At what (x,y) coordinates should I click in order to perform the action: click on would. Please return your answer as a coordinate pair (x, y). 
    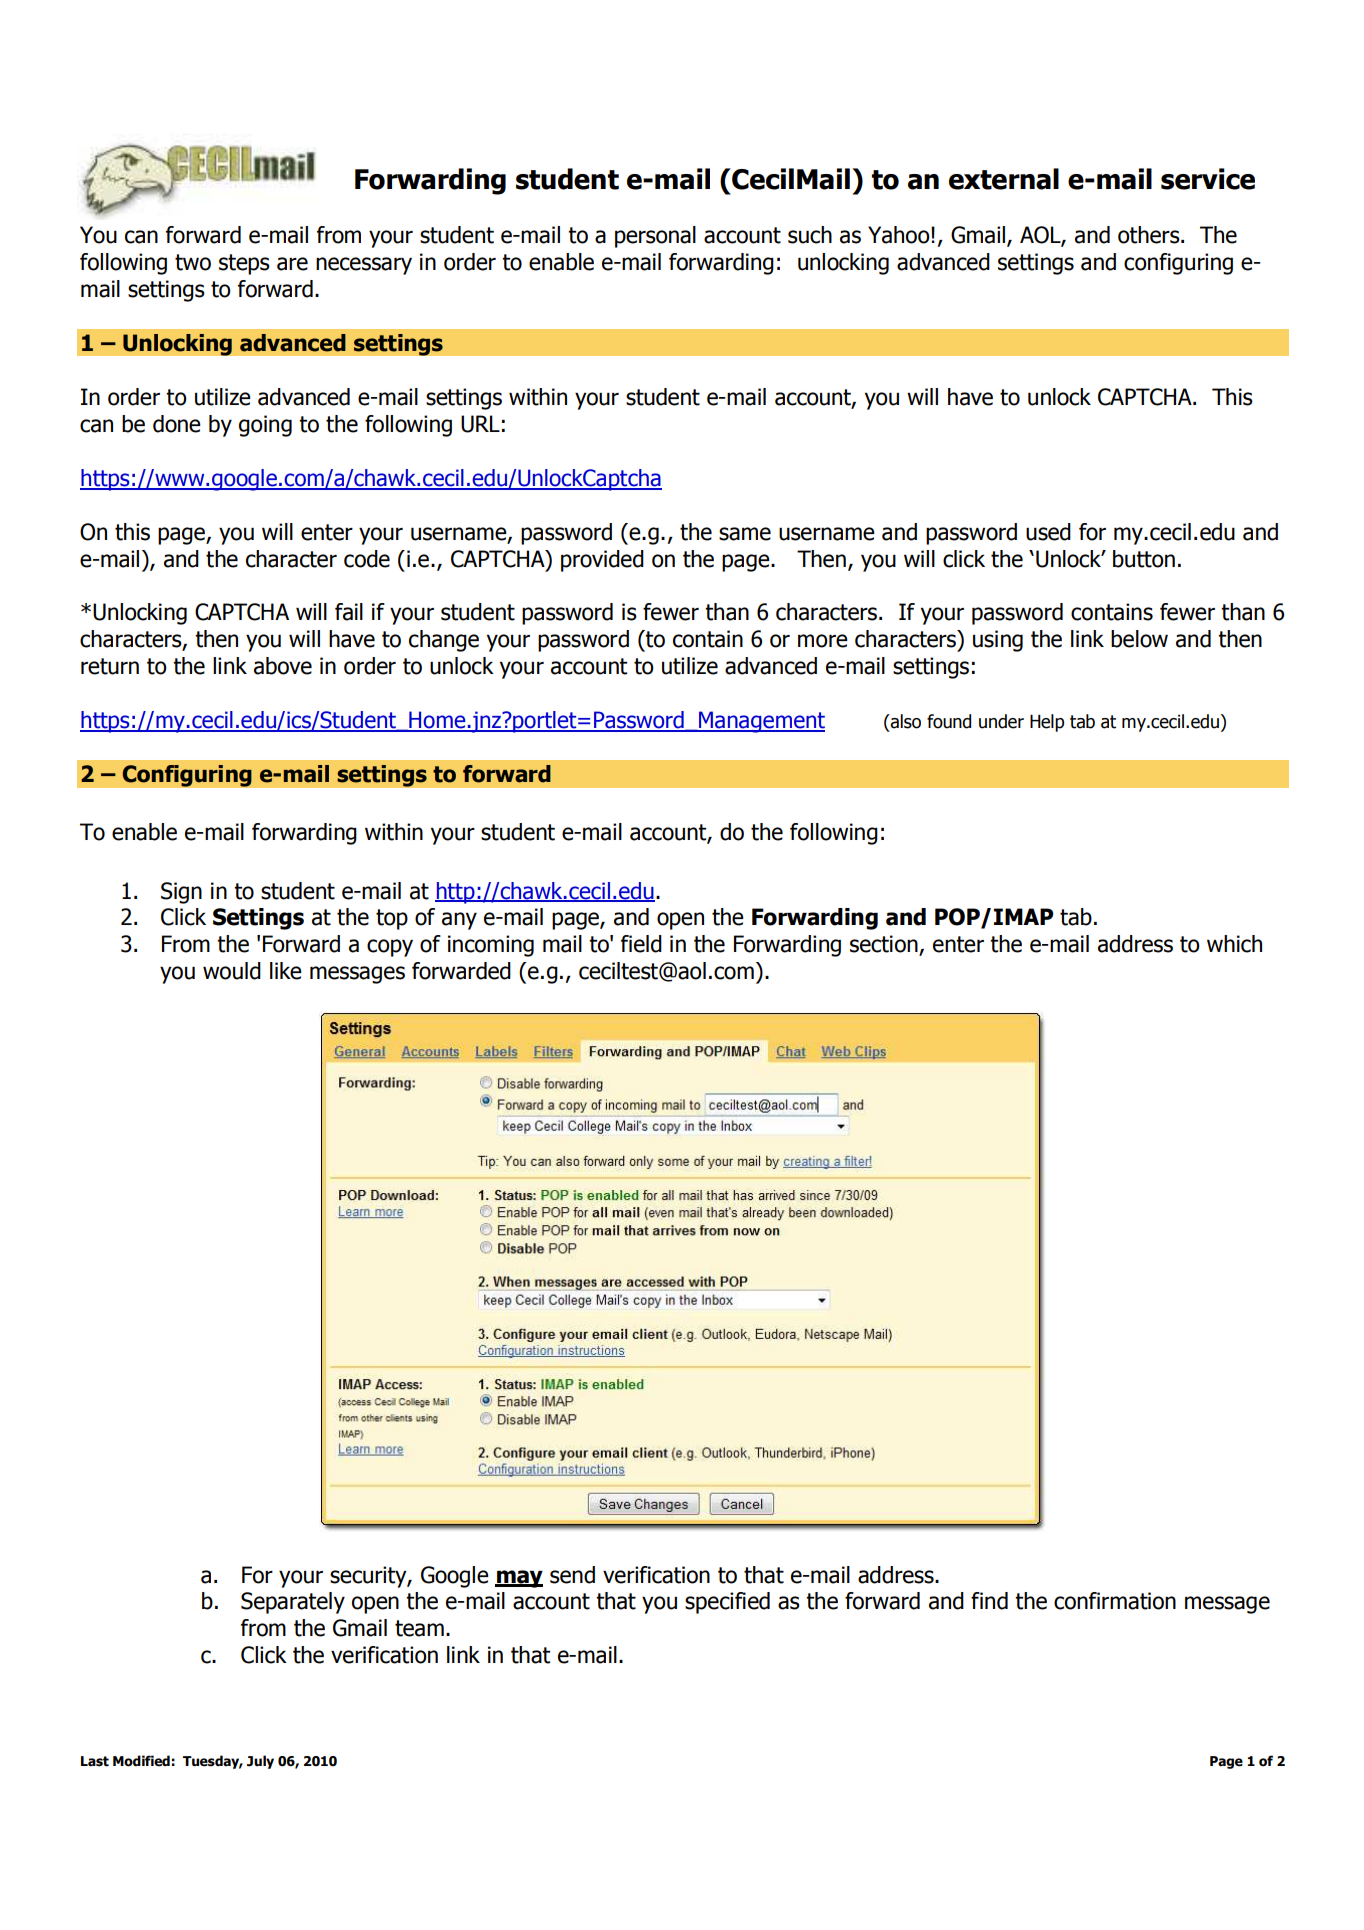
    Looking at the image, I should click on (232, 971).
